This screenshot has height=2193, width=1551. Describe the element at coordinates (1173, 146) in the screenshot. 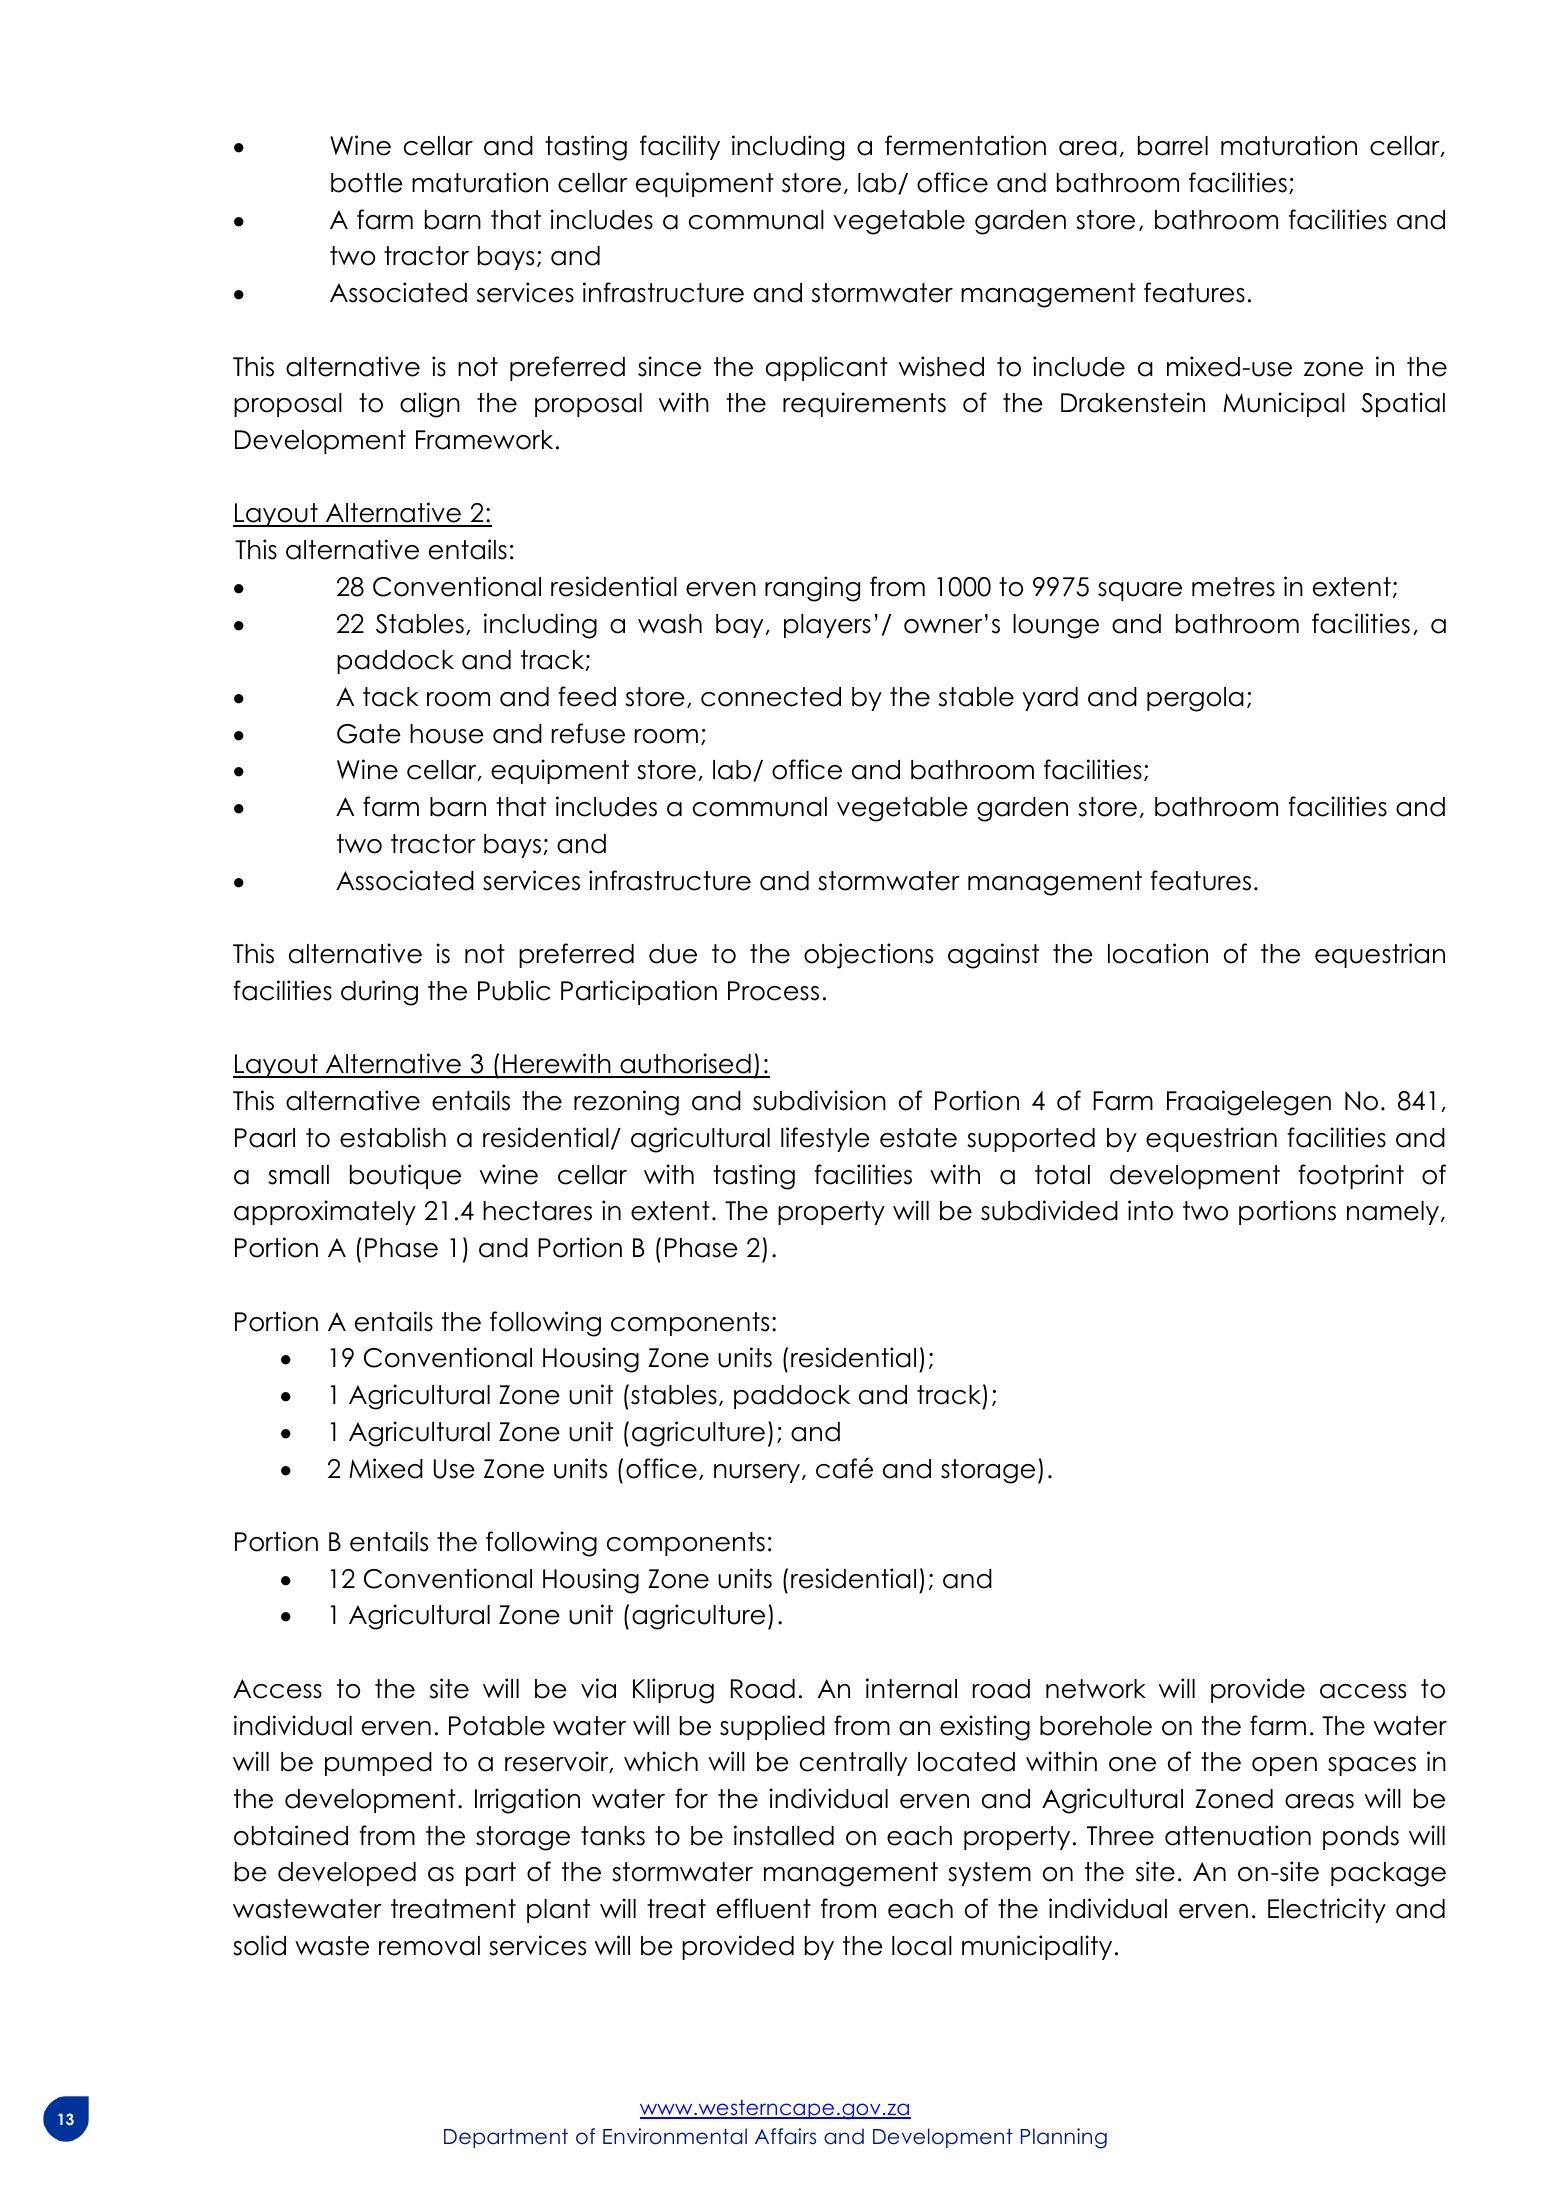

I see `barrel` at that location.
